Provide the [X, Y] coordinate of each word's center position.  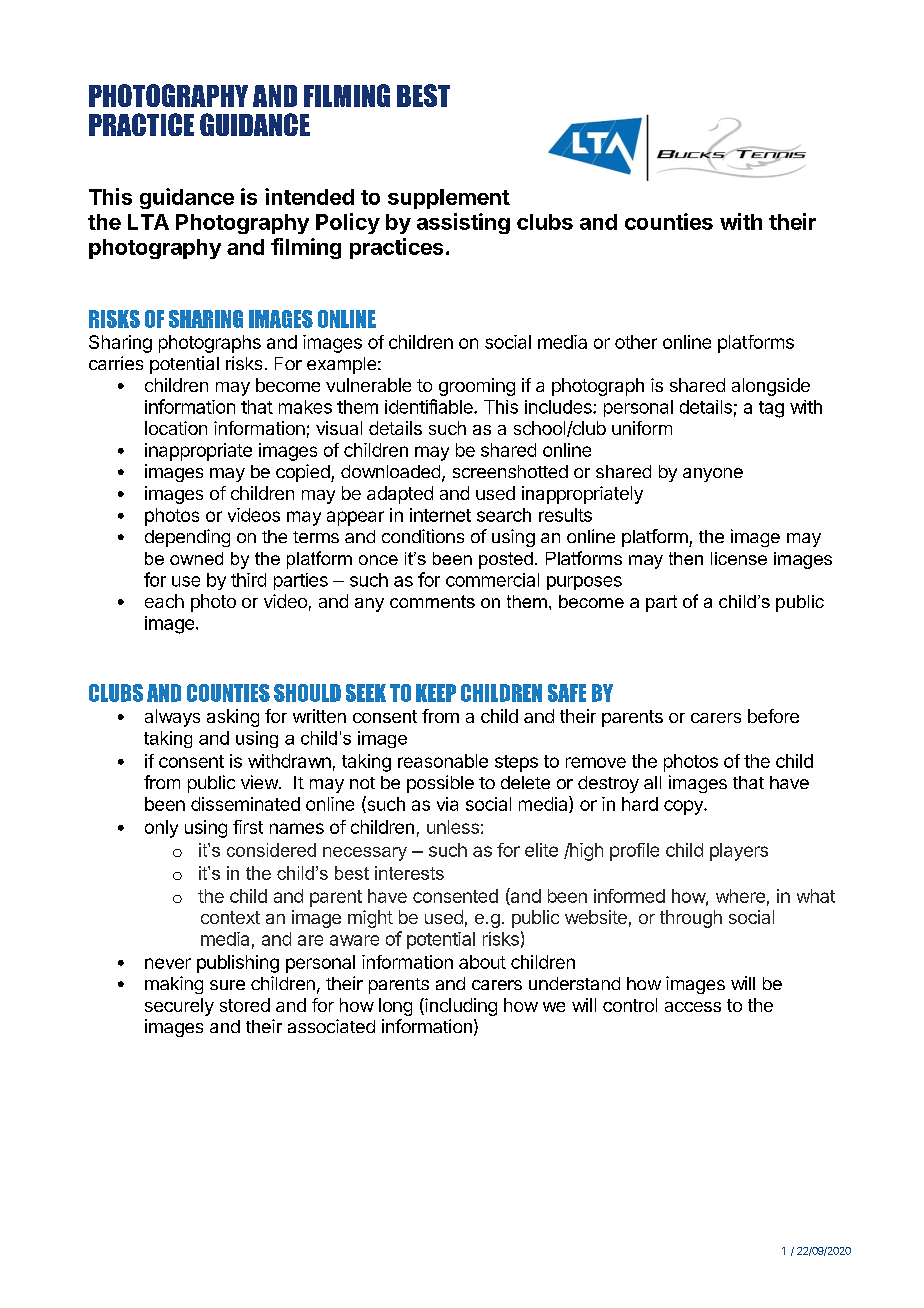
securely [179, 1007]
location [176, 428]
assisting [463, 223]
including [460, 1007]
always [172, 718]
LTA [148, 222]
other [636, 342]
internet [440, 515]
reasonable [443, 761]
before [773, 716]
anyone [713, 475]
